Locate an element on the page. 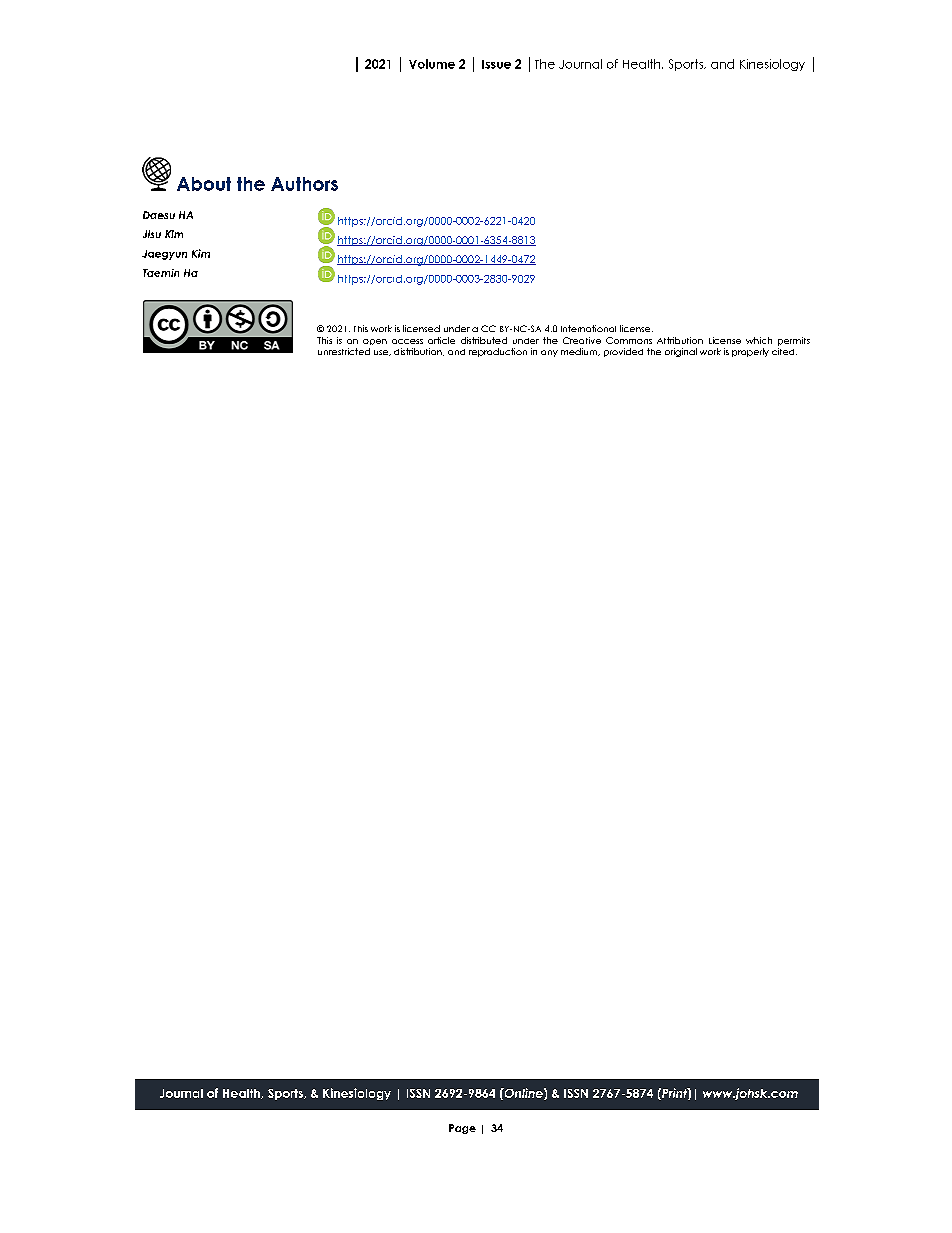 This page has width=952, height=1233. properly is located at coordinates (750, 352).
